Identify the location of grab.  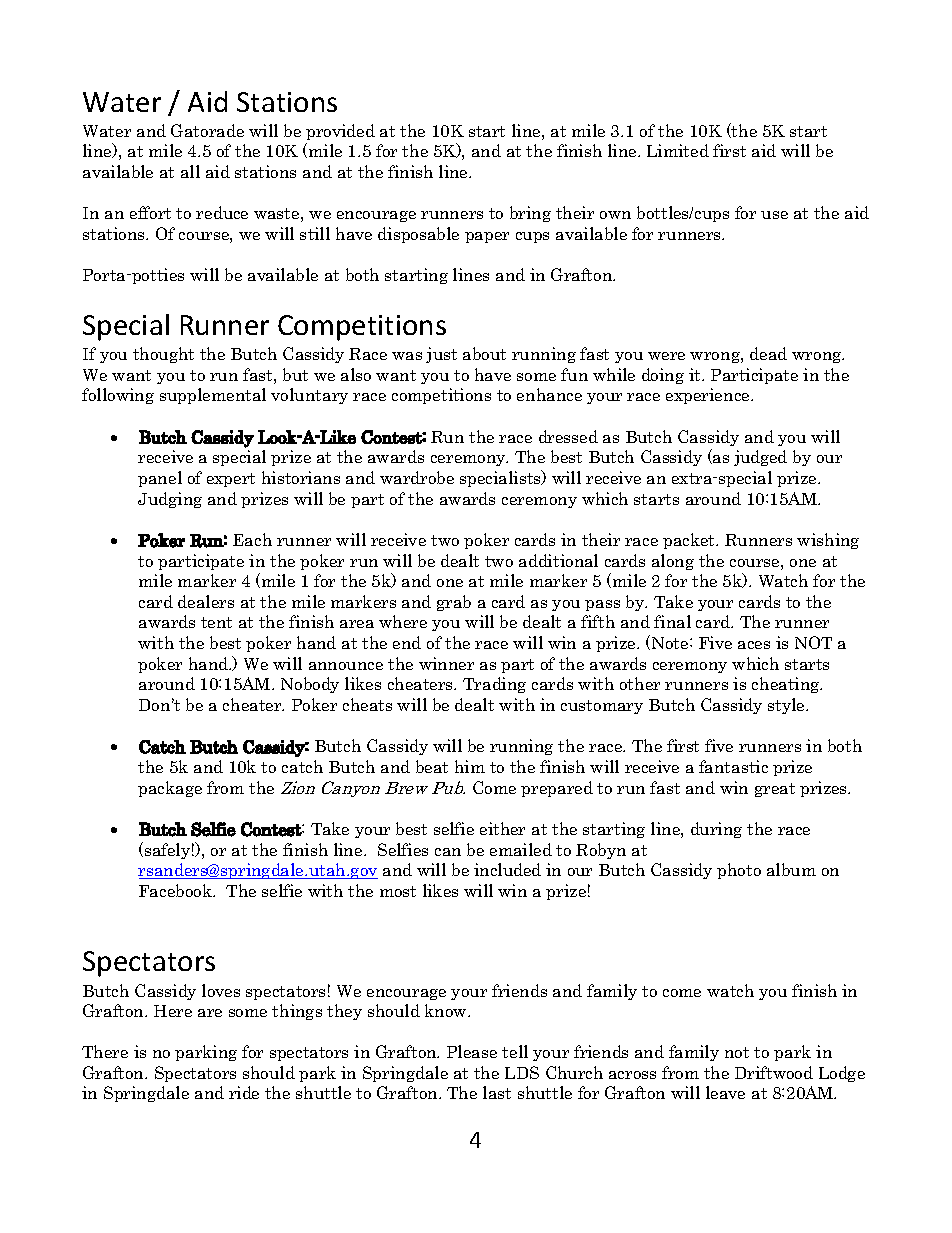
(454, 603).
